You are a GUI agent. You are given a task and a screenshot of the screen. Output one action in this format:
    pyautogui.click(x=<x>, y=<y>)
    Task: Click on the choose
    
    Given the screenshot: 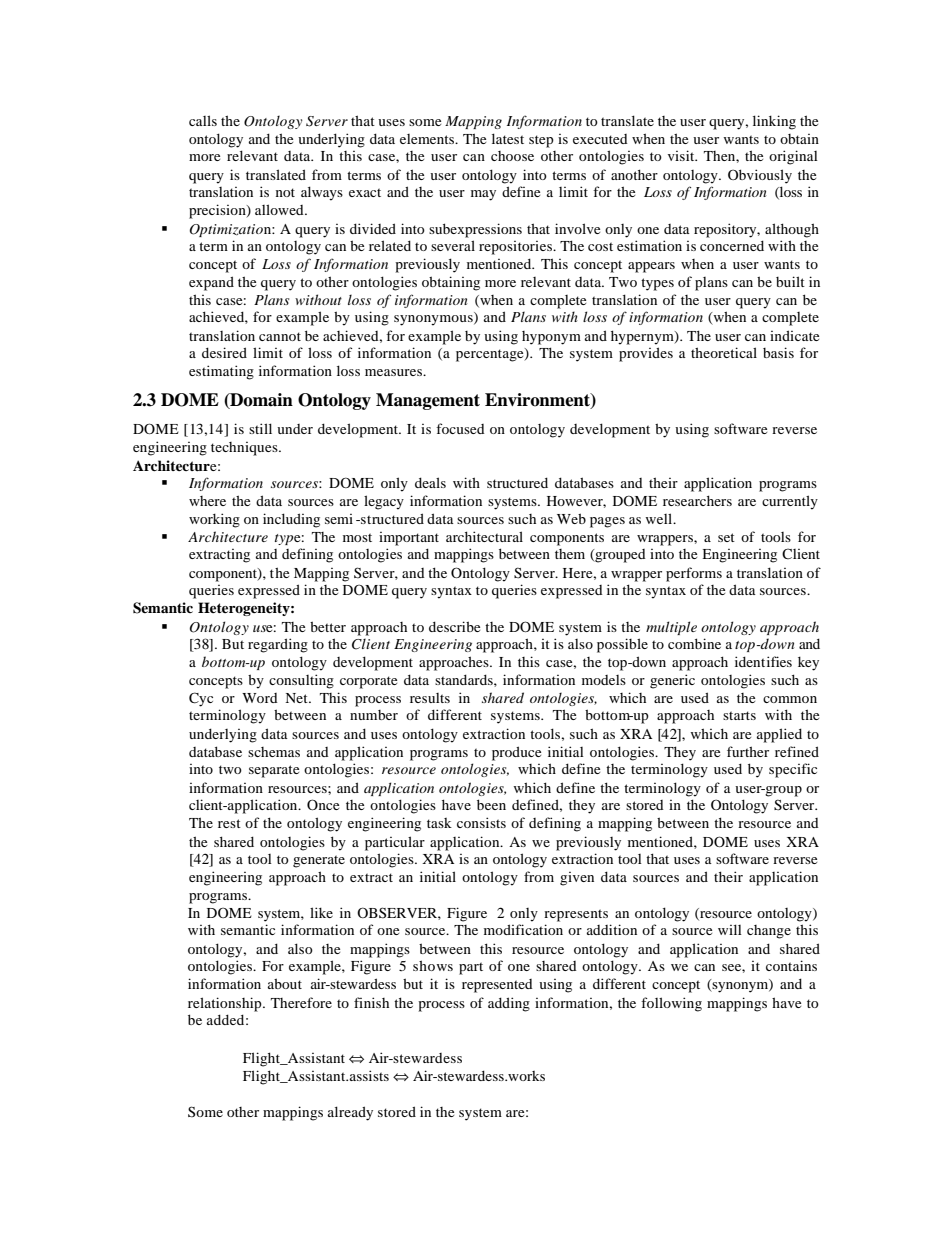 What is the action you would take?
    pyautogui.click(x=512, y=156)
